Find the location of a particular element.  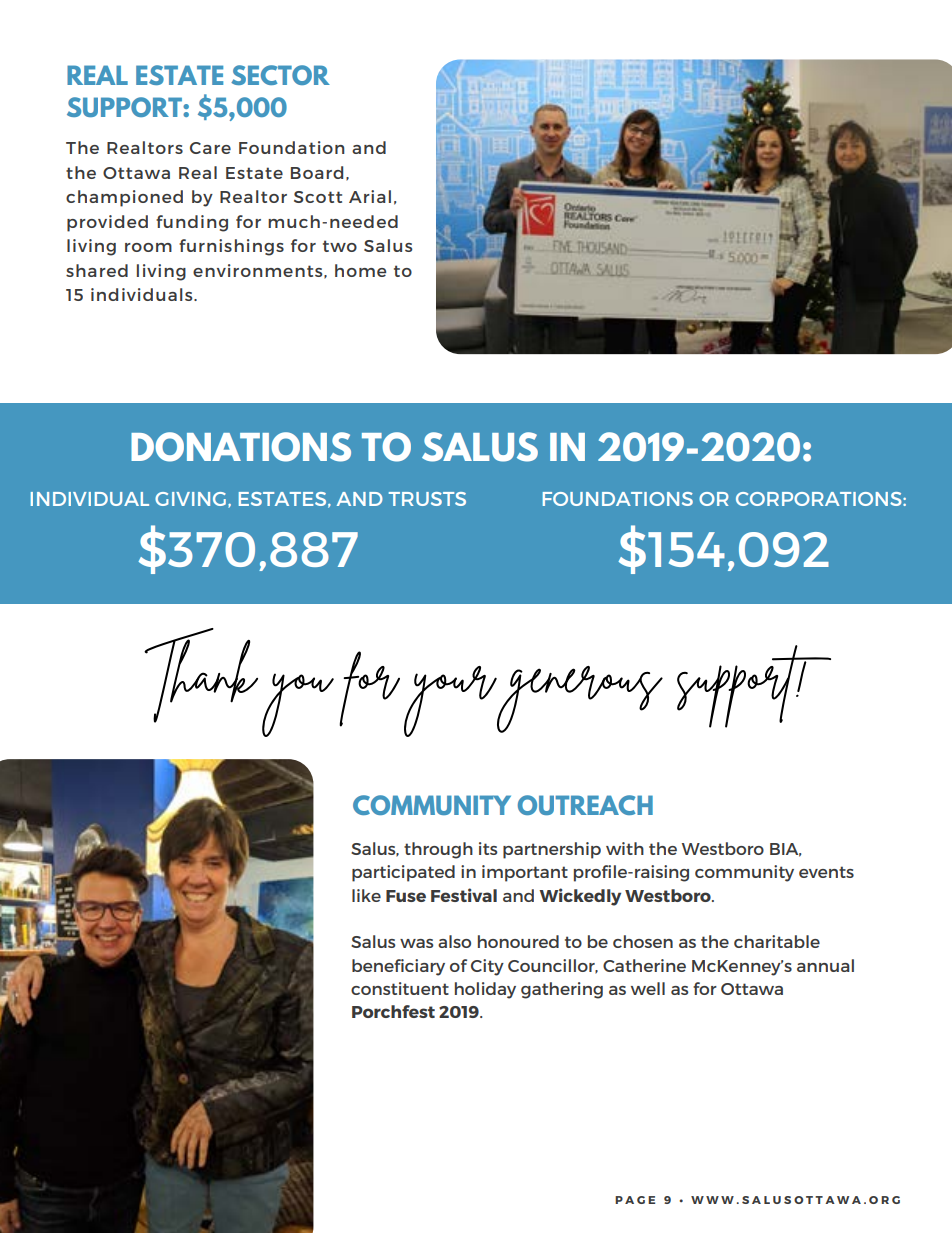

Board is located at coordinates (317, 172).
